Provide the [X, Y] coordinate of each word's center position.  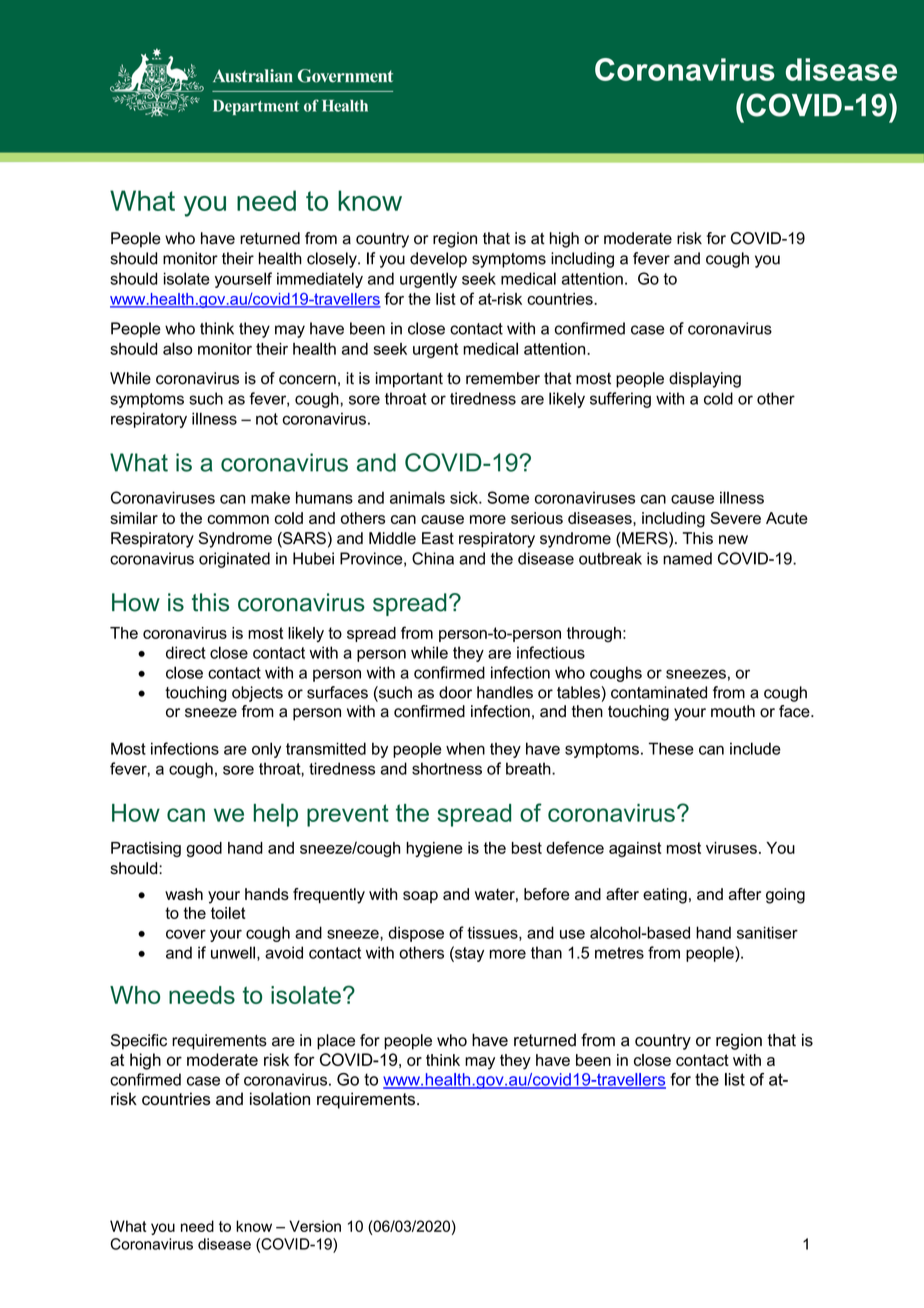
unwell [233, 952]
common [238, 519]
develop [438, 260]
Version [315, 1226]
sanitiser [767, 932]
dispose [416, 934]
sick [465, 497]
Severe [735, 518]
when [465, 748]
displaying [705, 380]
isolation [280, 1099]
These [671, 748]
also [177, 348]
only [266, 750]
